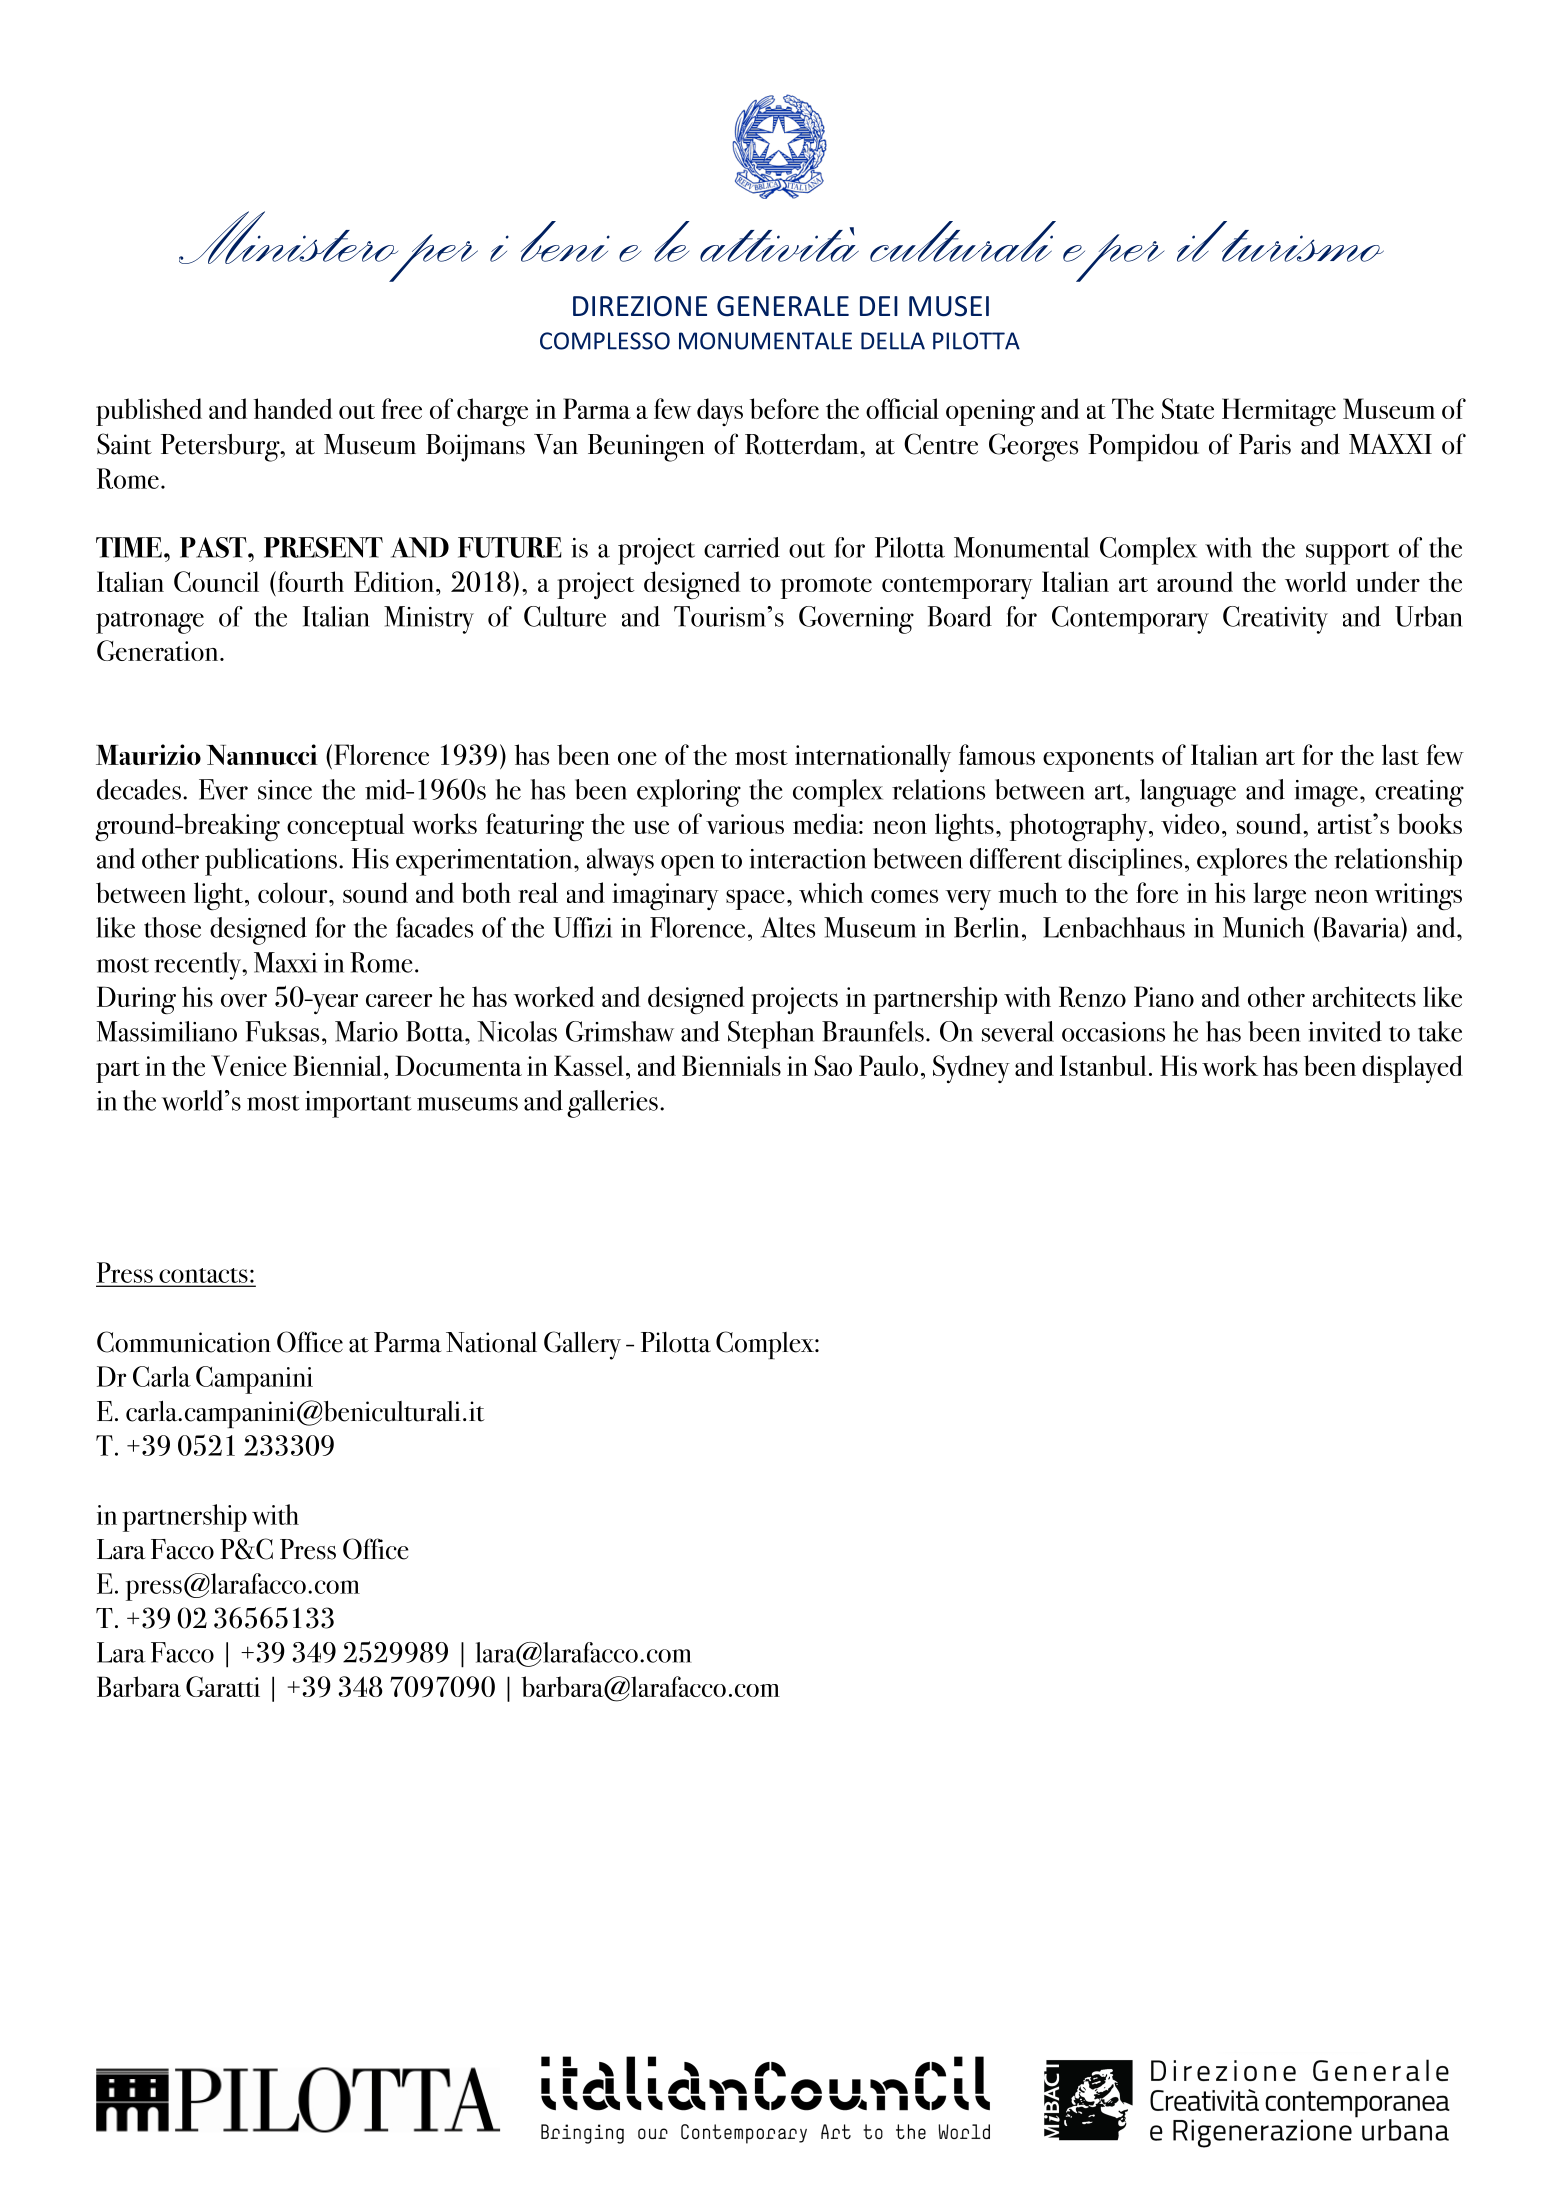 The width and height of the screenshot is (1554, 2199). What do you see at coordinates (323, 547) in the screenshot?
I see `PRESENT` at bounding box center [323, 547].
